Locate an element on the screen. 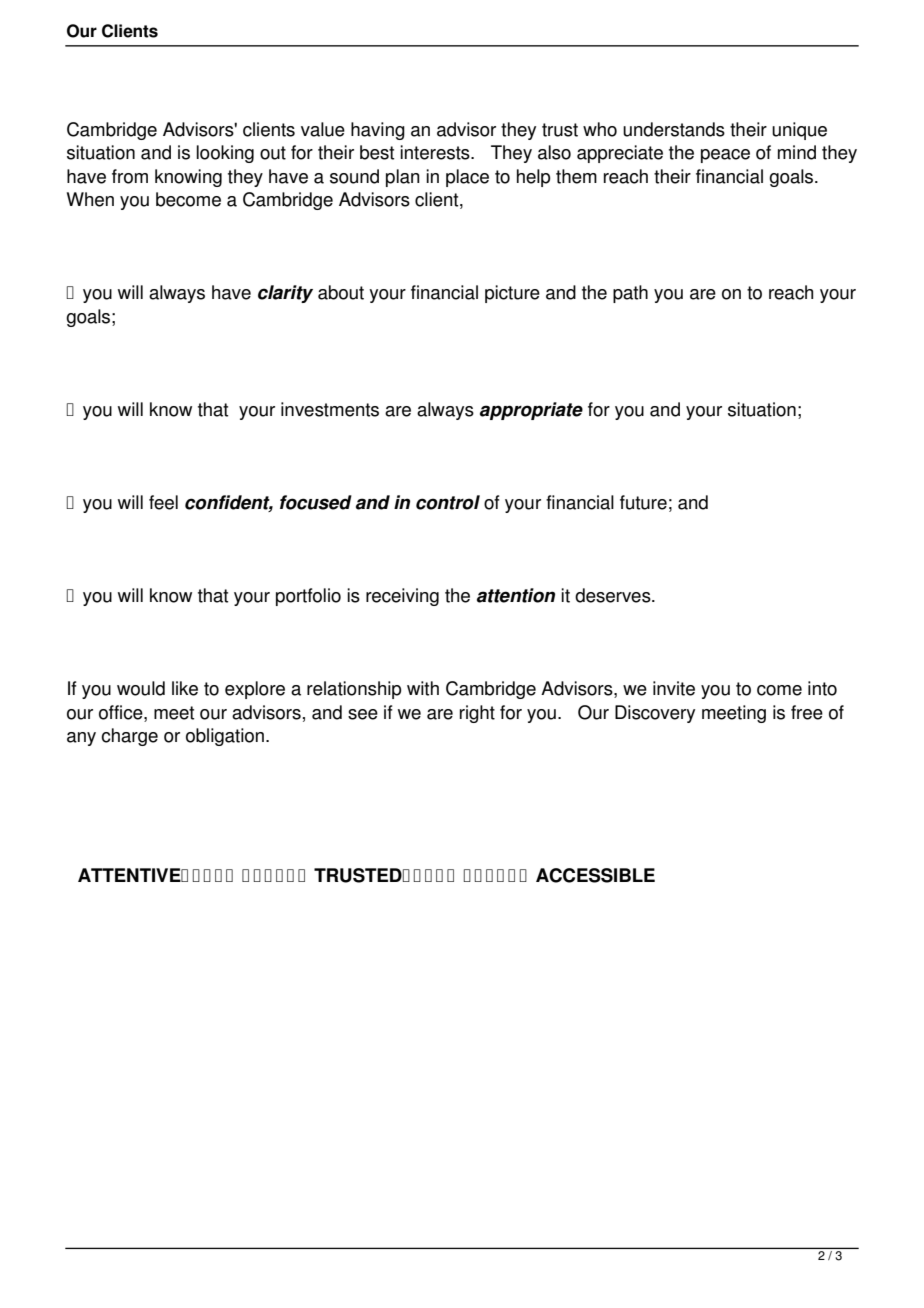  investments is located at coordinates (330, 409).
